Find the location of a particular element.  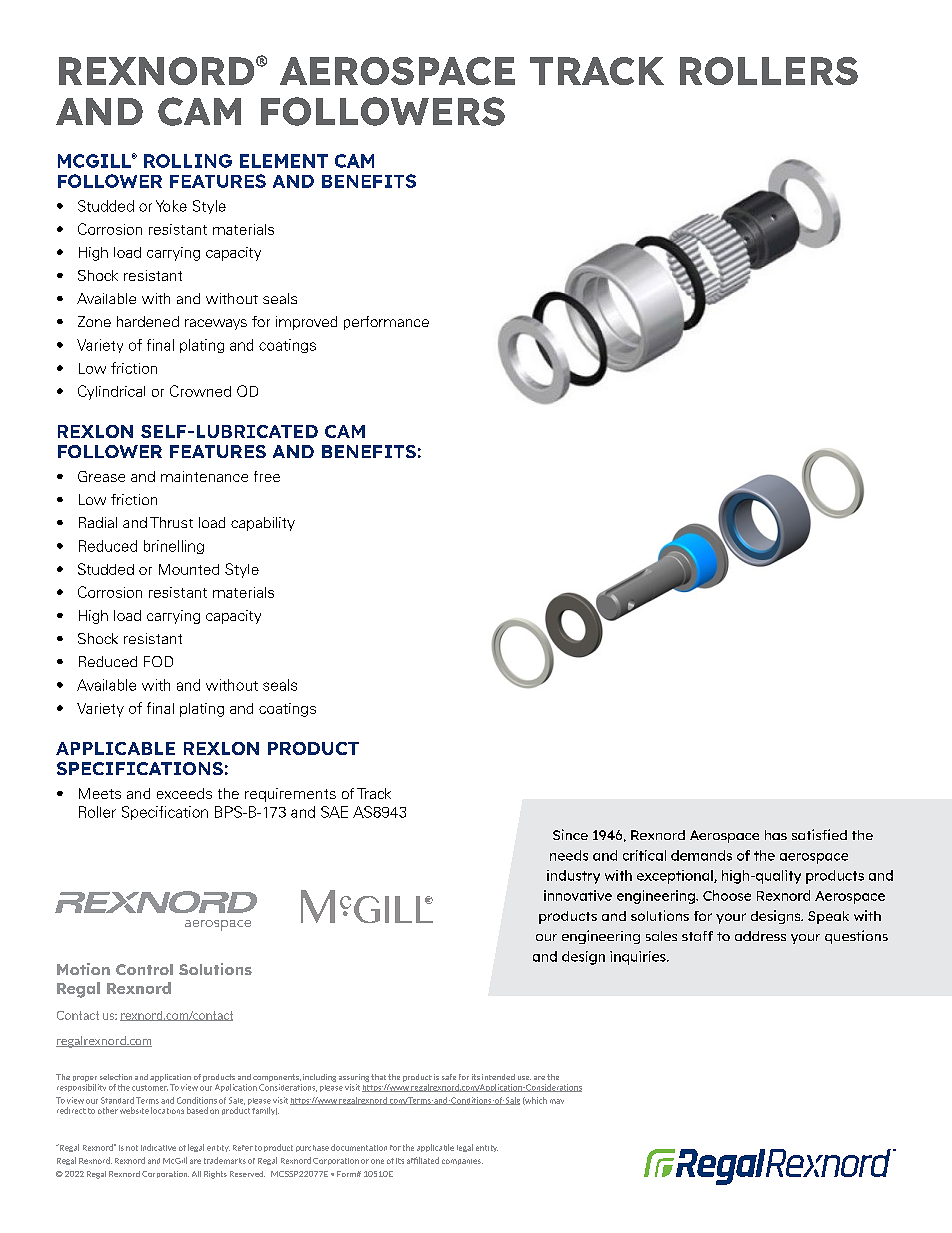

improved is located at coordinates (306, 323).
